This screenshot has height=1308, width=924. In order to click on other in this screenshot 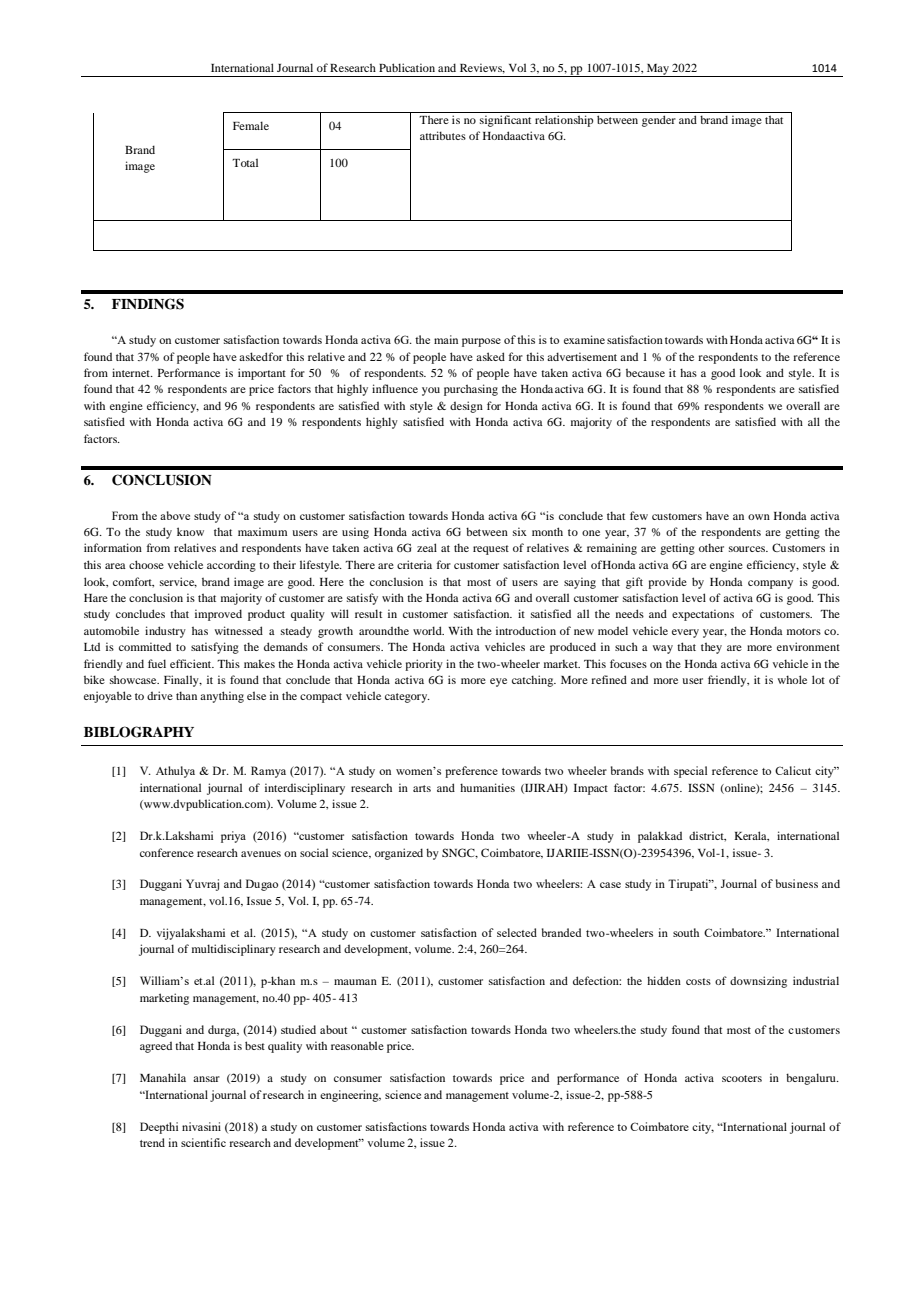, I will do `click(711, 547)`.
